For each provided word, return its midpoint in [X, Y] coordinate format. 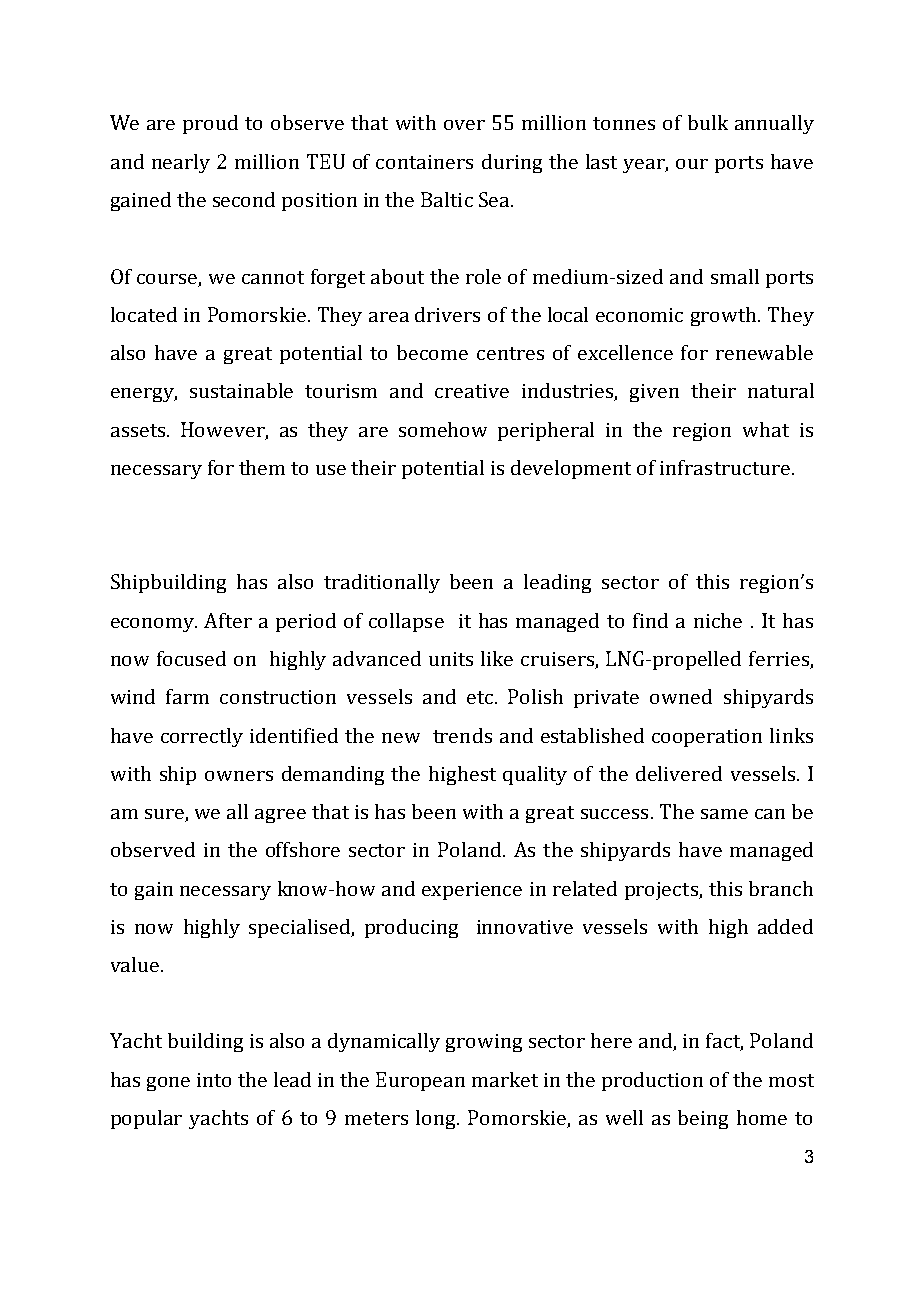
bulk [708, 122]
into [214, 1080]
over [464, 125]
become [432, 352]
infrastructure [725, 467]
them [262, 467]
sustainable [241, 390]
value [136, 964]
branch [781, 888]
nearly [181, 163]
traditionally [382, 583]
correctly [202, 737]
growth [725, 316]
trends [462, 735]
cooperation [707, 738]
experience [472, 891]
